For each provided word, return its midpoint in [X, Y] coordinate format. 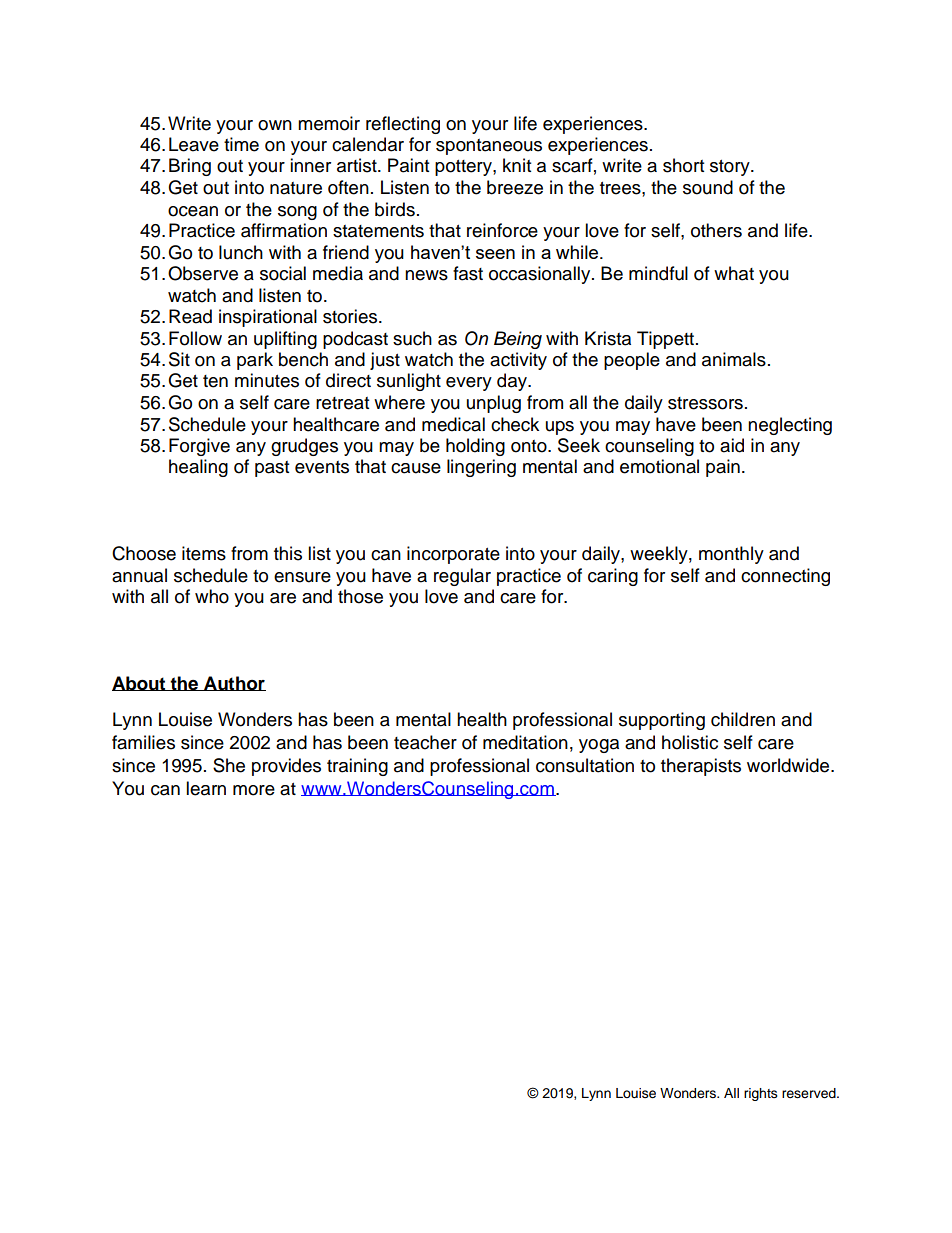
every [469, 384]
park [255, 361]
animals [734, 359]
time [241, 144]
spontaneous [489, 147]
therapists [701, 767]
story [731, 168]
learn [206, 788]
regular [462, 577]
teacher [425, 742]
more [254, 790]
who [212, 596]
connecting [785, 577]
